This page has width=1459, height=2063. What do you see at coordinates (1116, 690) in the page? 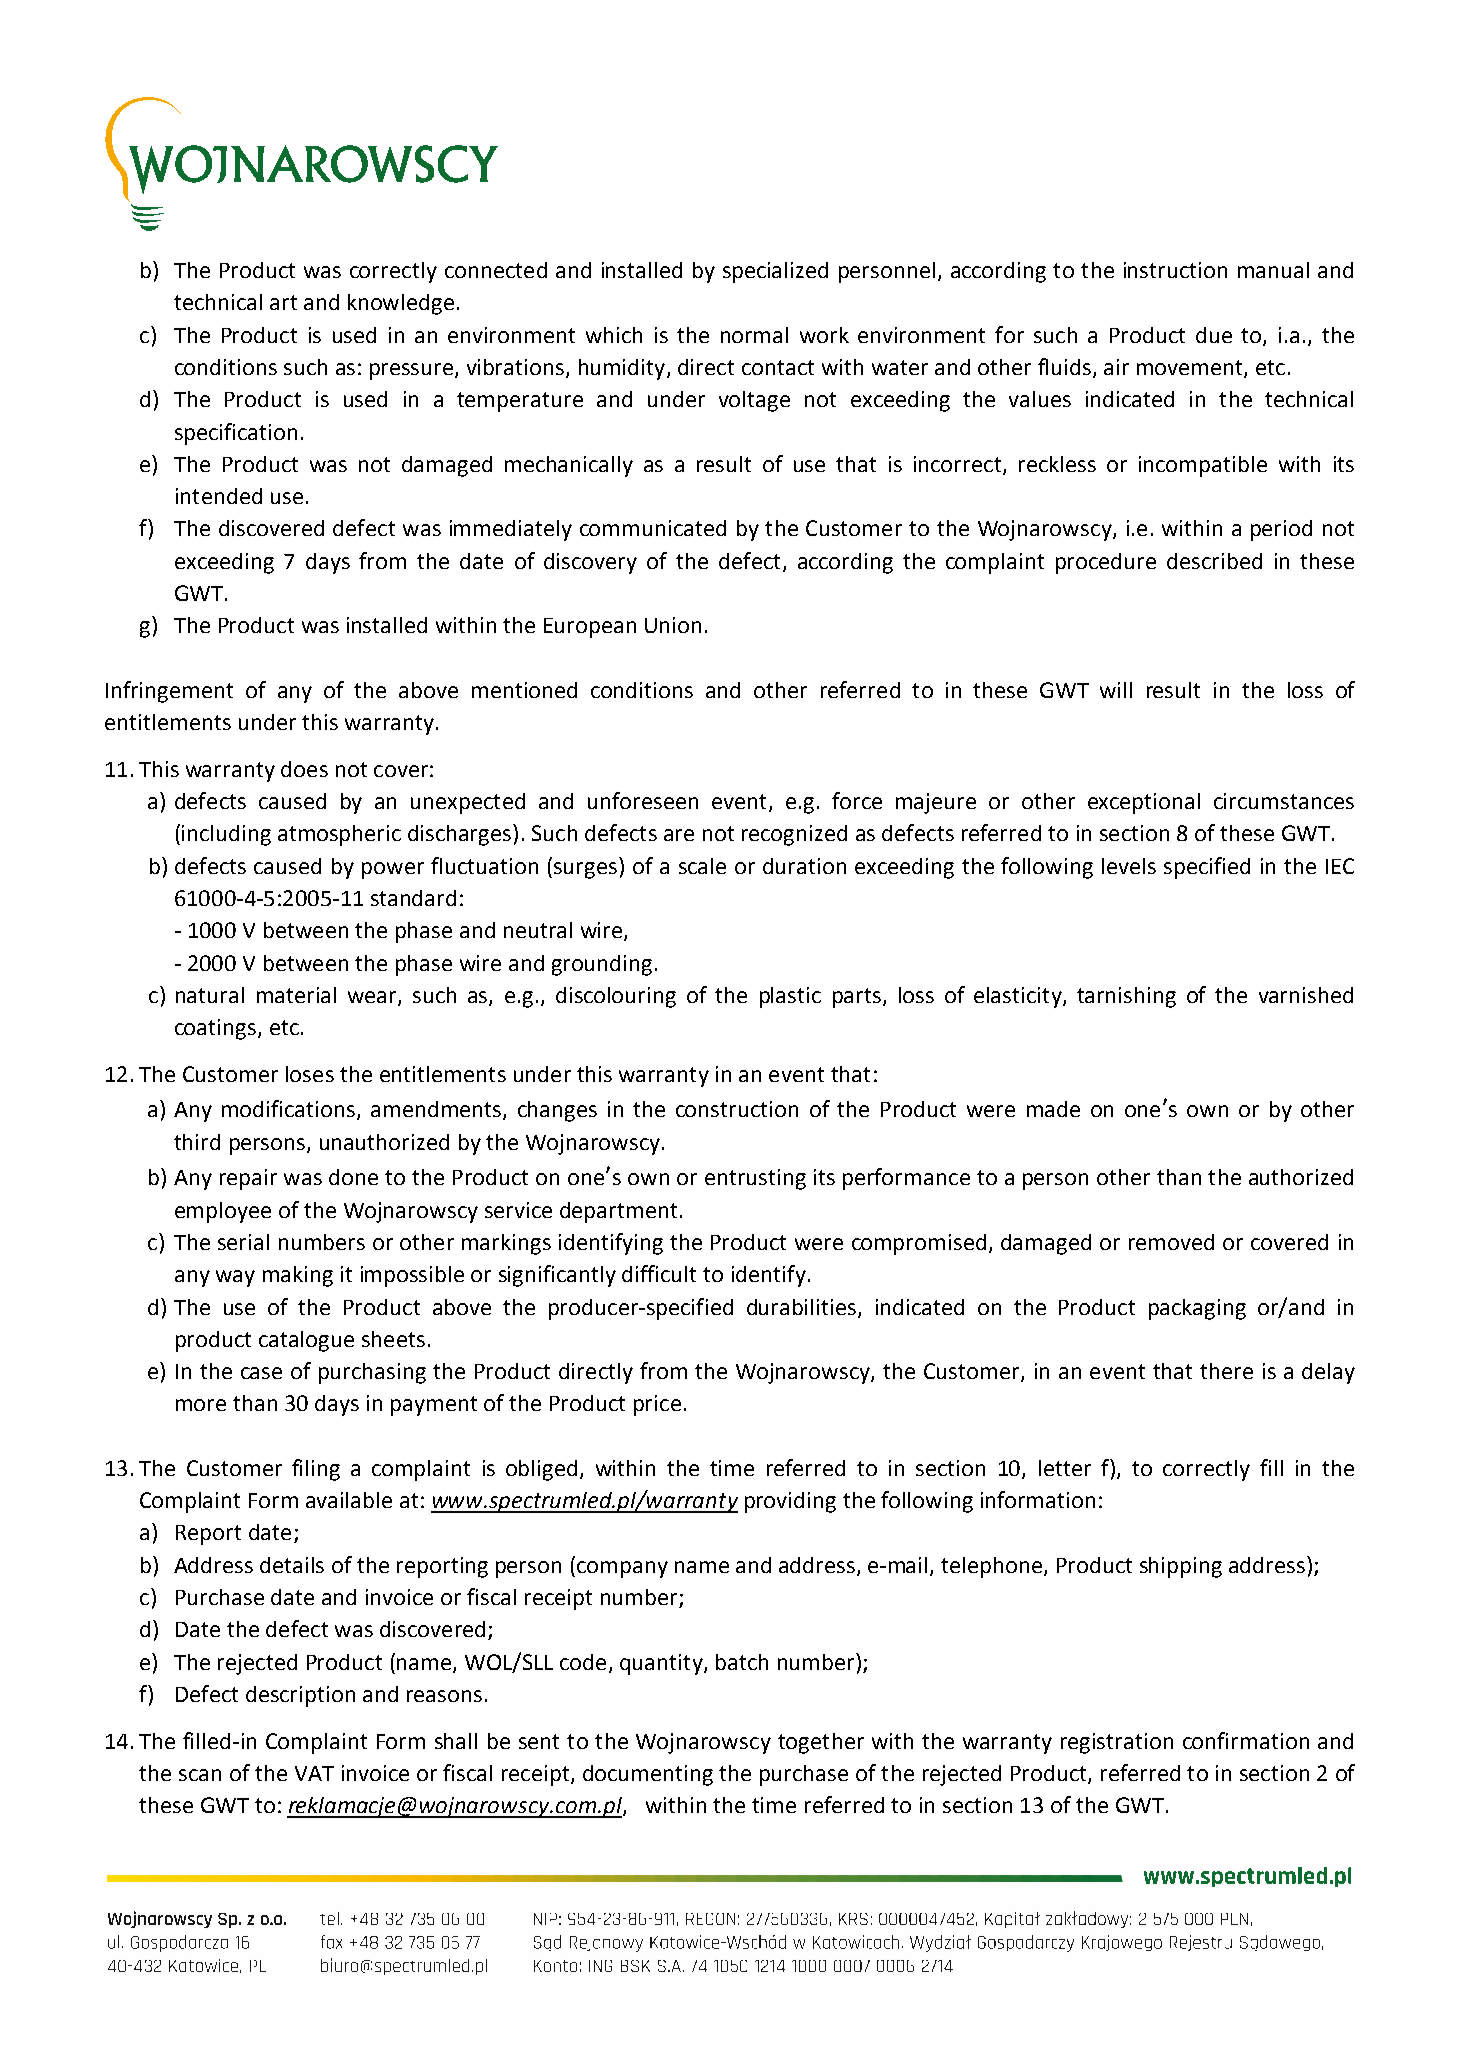
I see `will` at bounding box center [1116, 690].
